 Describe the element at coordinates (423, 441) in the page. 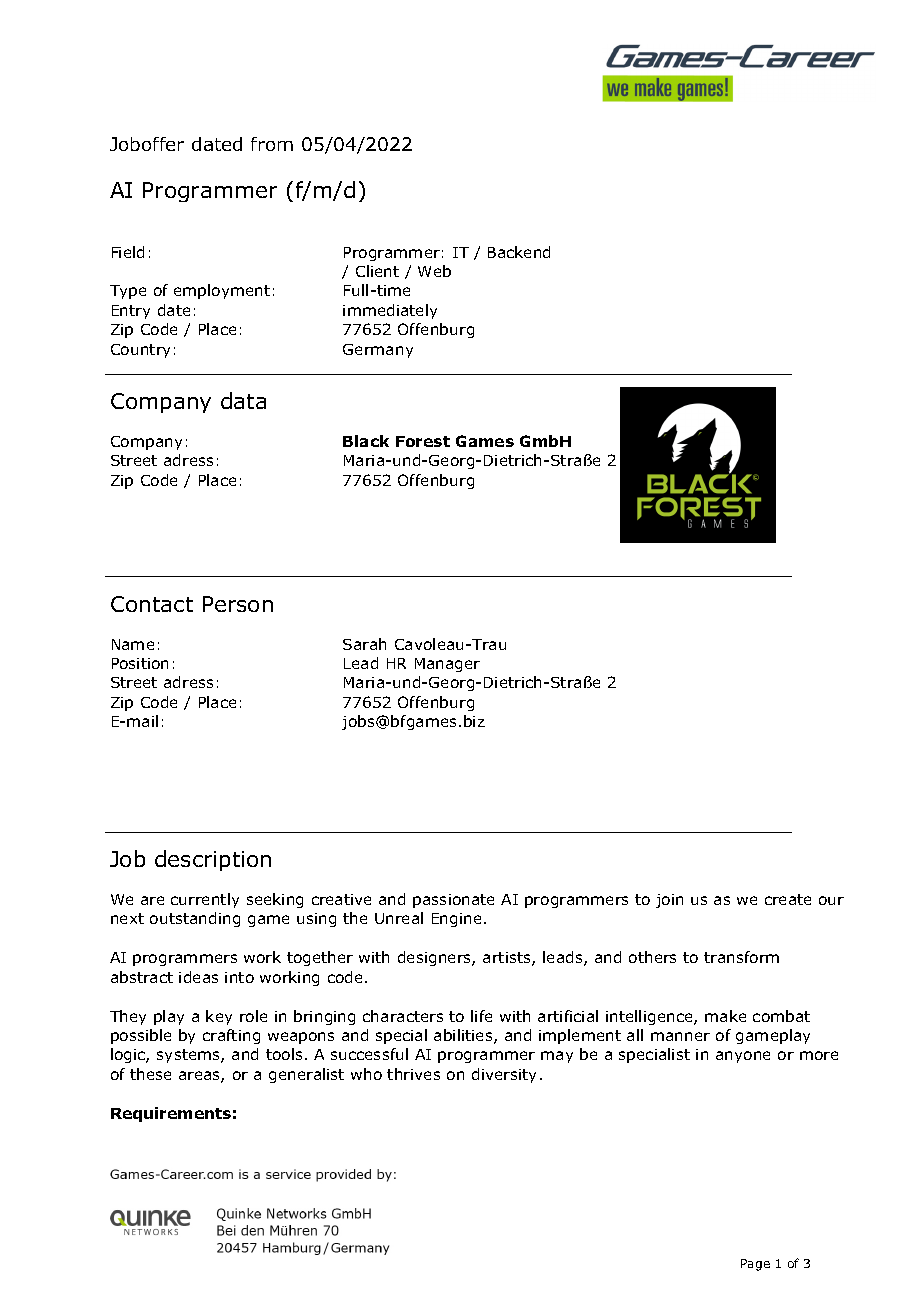

I see `Forest` at that location.
